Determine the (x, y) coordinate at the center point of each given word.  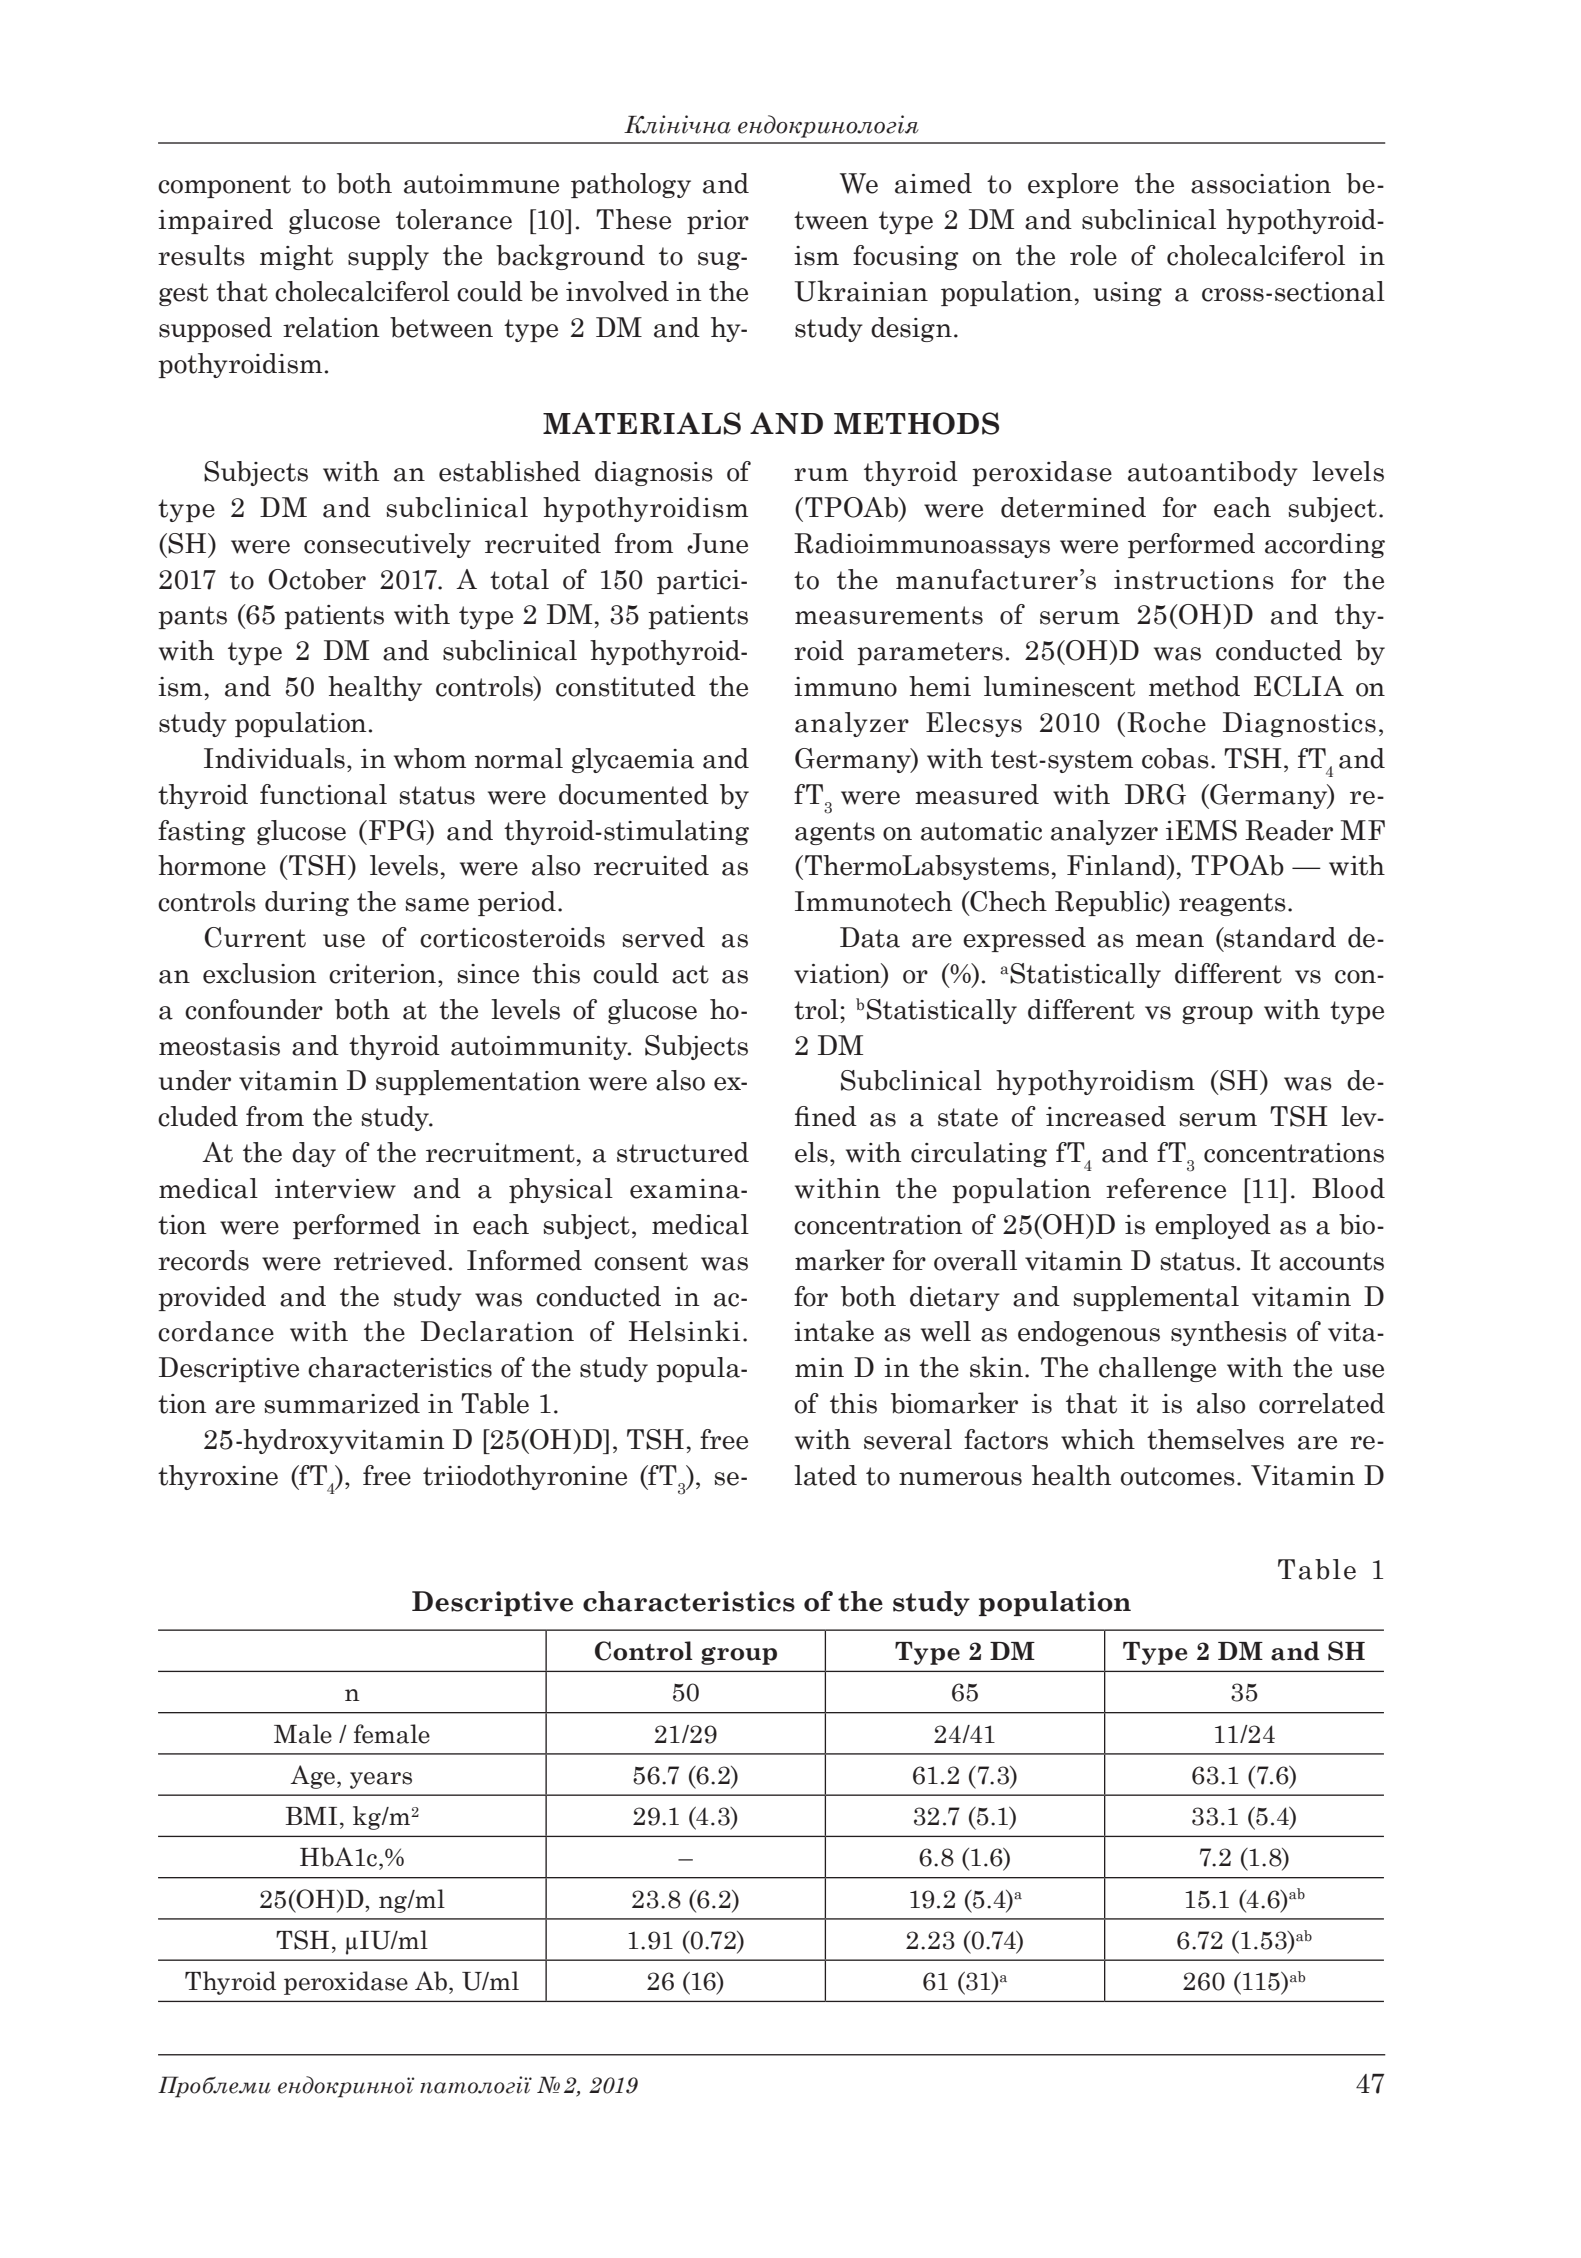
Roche (1166, 722)
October (317, 579)
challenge (1157, 1369)
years (381, 1780)
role (1093, 255)
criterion (382, 974)
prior (718, 222)
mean (1170, 941)
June (717, 543)
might (296, 257)
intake (834, 1331)
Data (870, 937)
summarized (342, 1403)
